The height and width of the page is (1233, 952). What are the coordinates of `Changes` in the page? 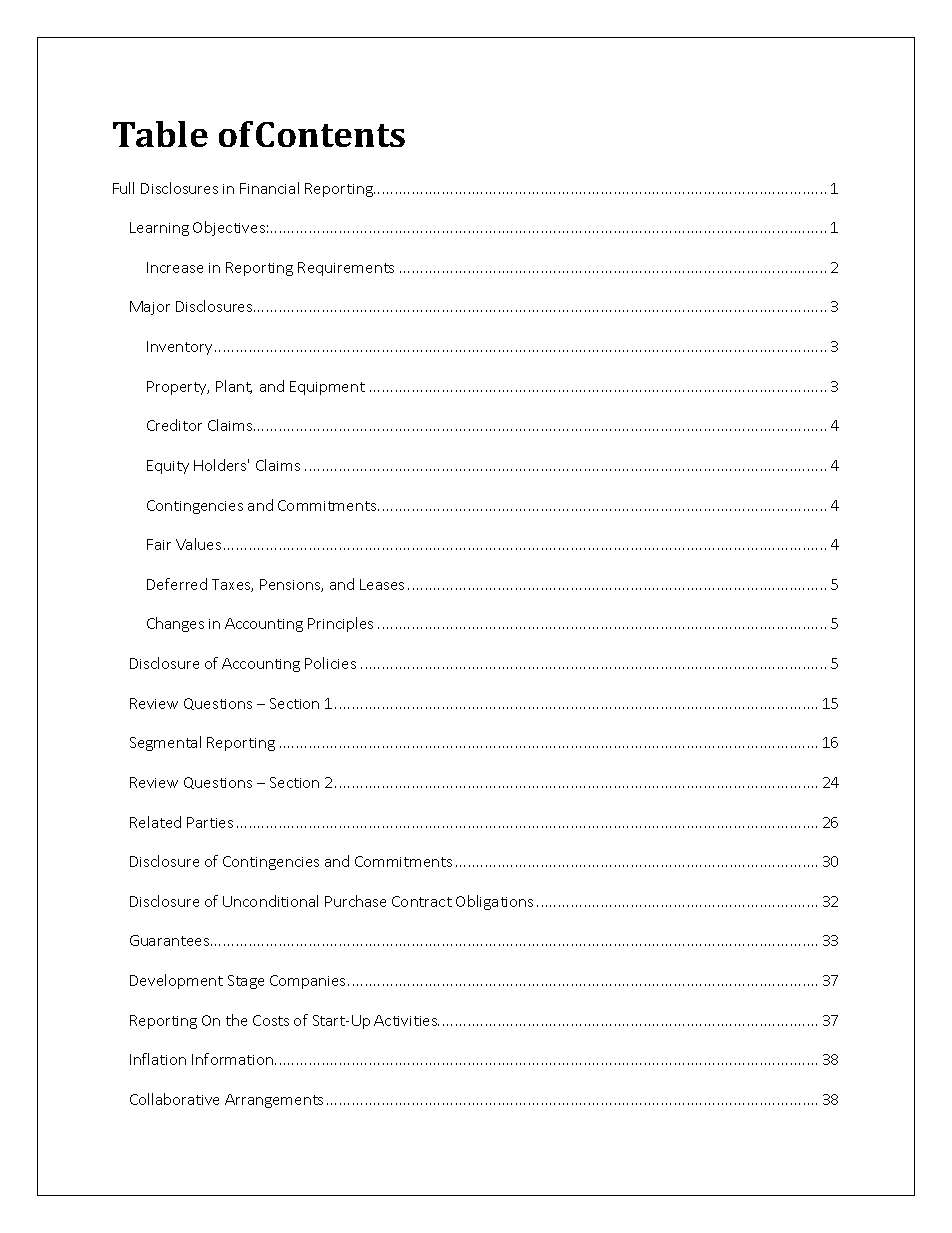 It's located at (175, 624).
